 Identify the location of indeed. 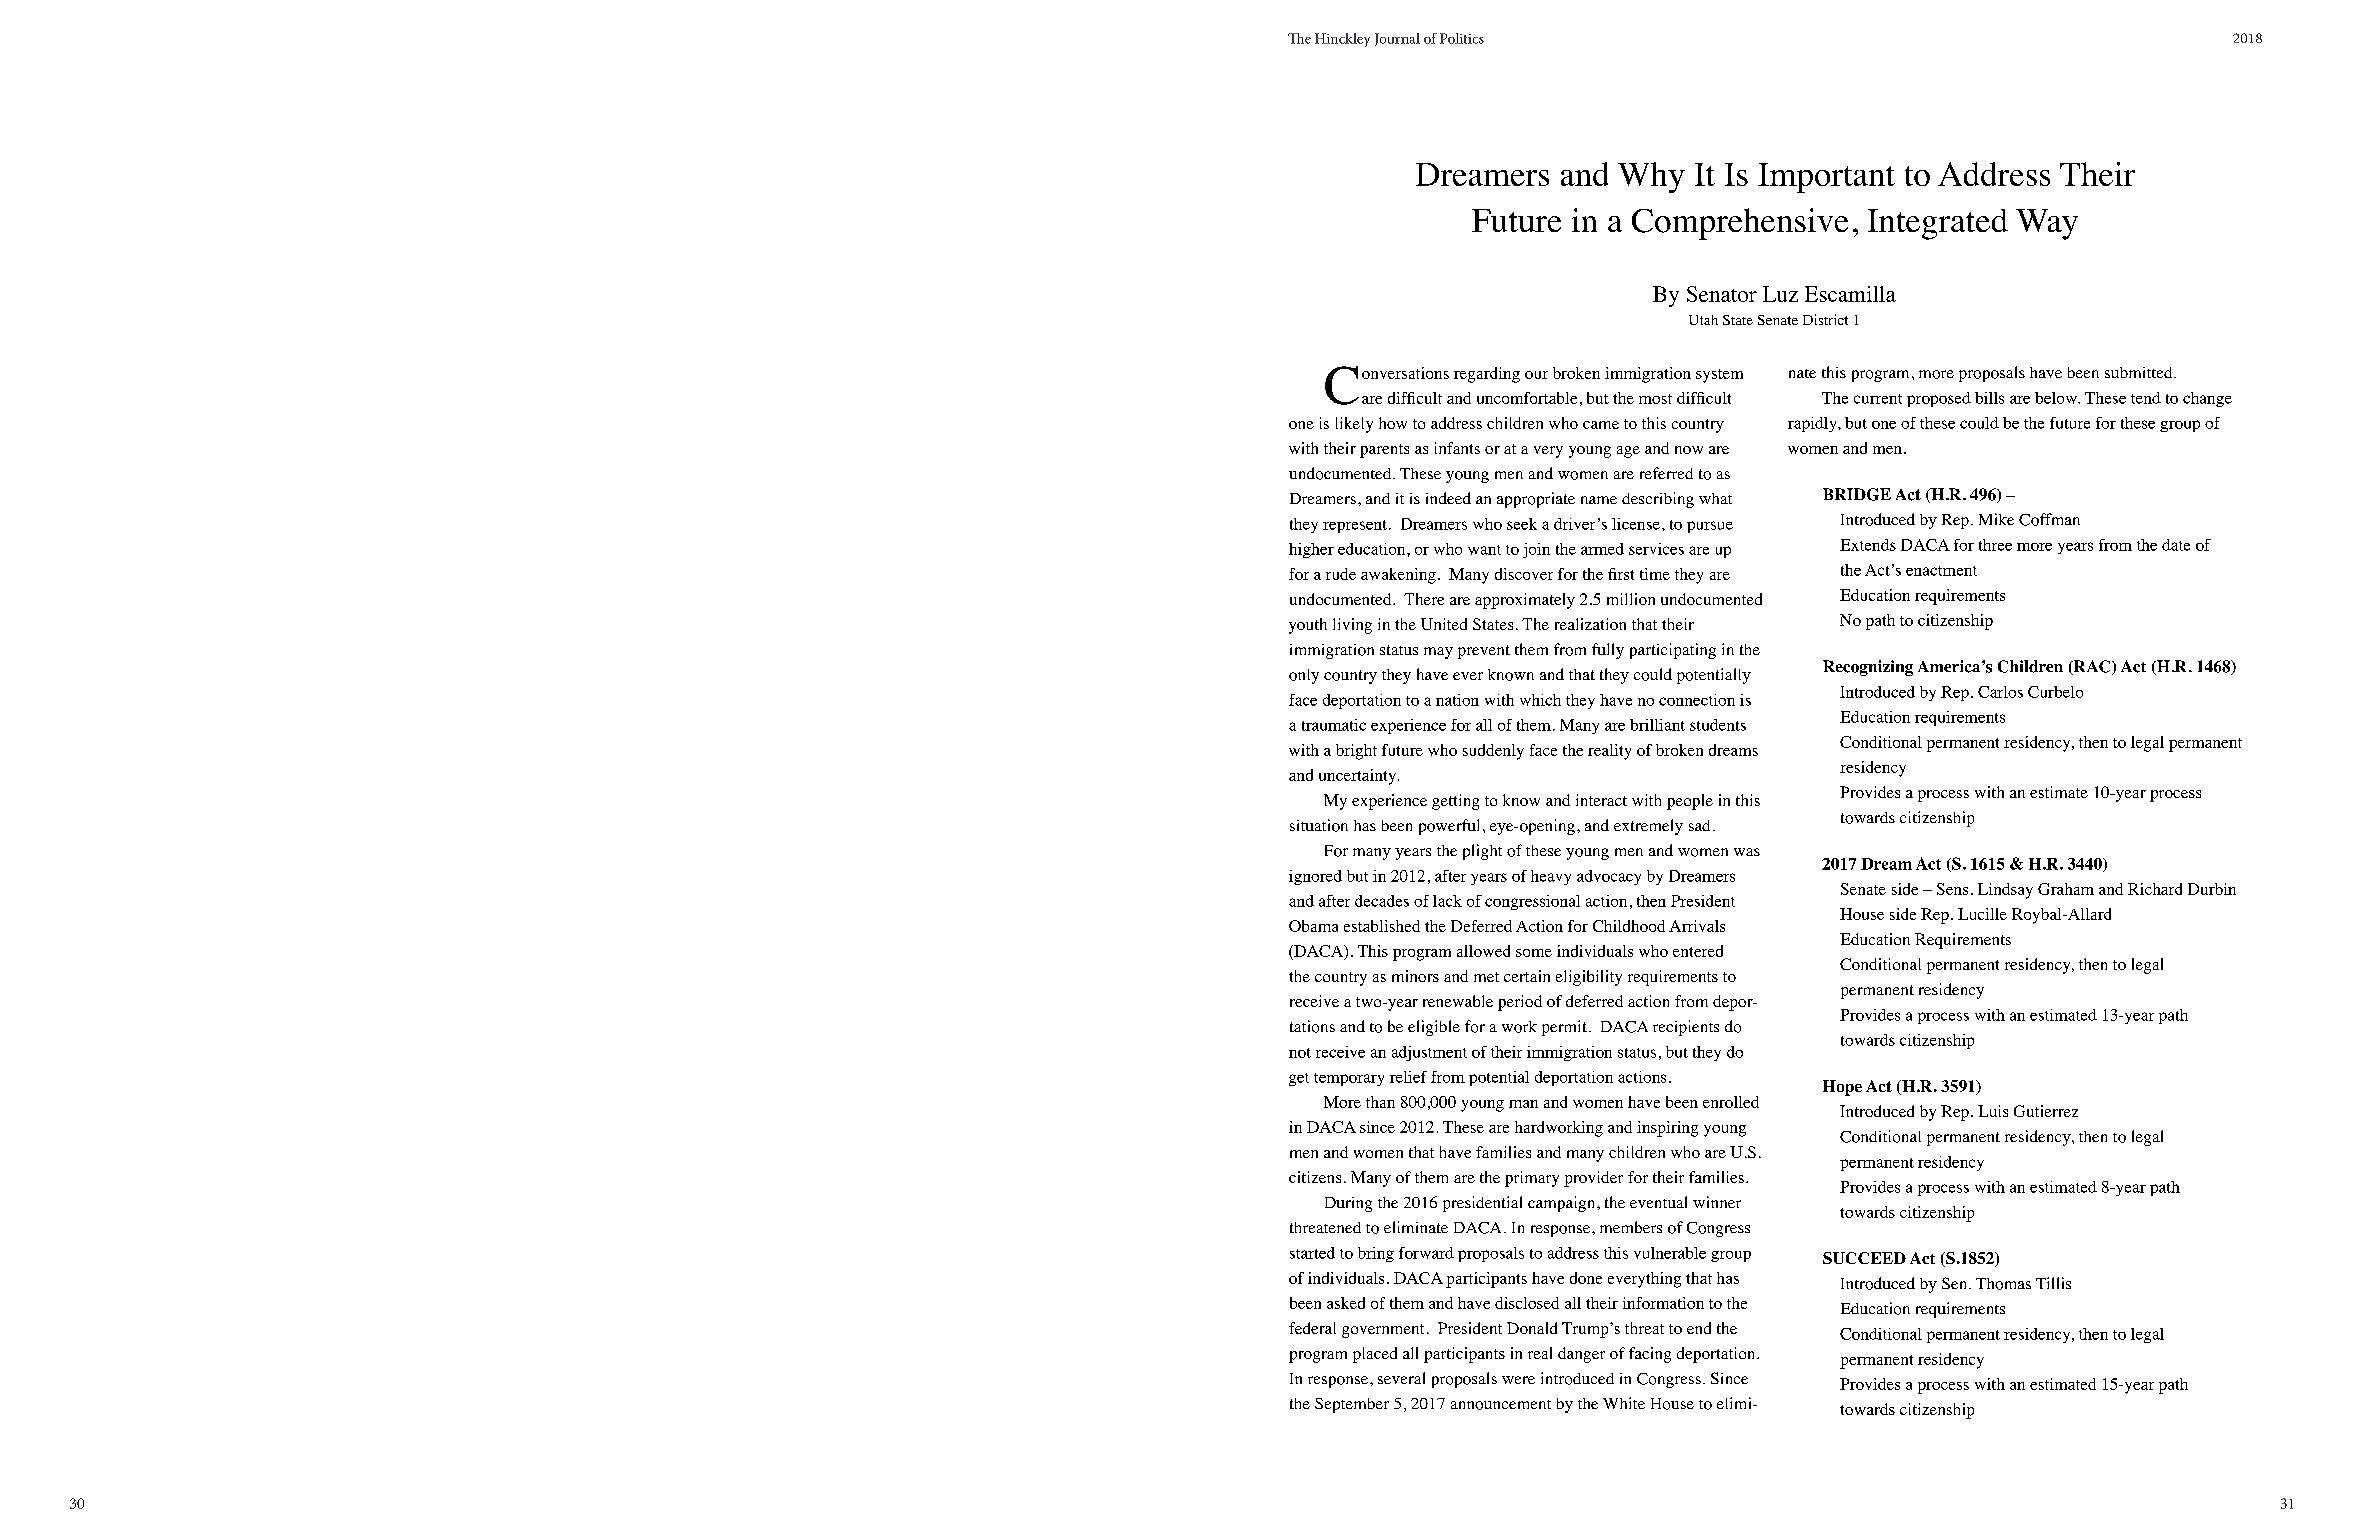
(1448, 498).
